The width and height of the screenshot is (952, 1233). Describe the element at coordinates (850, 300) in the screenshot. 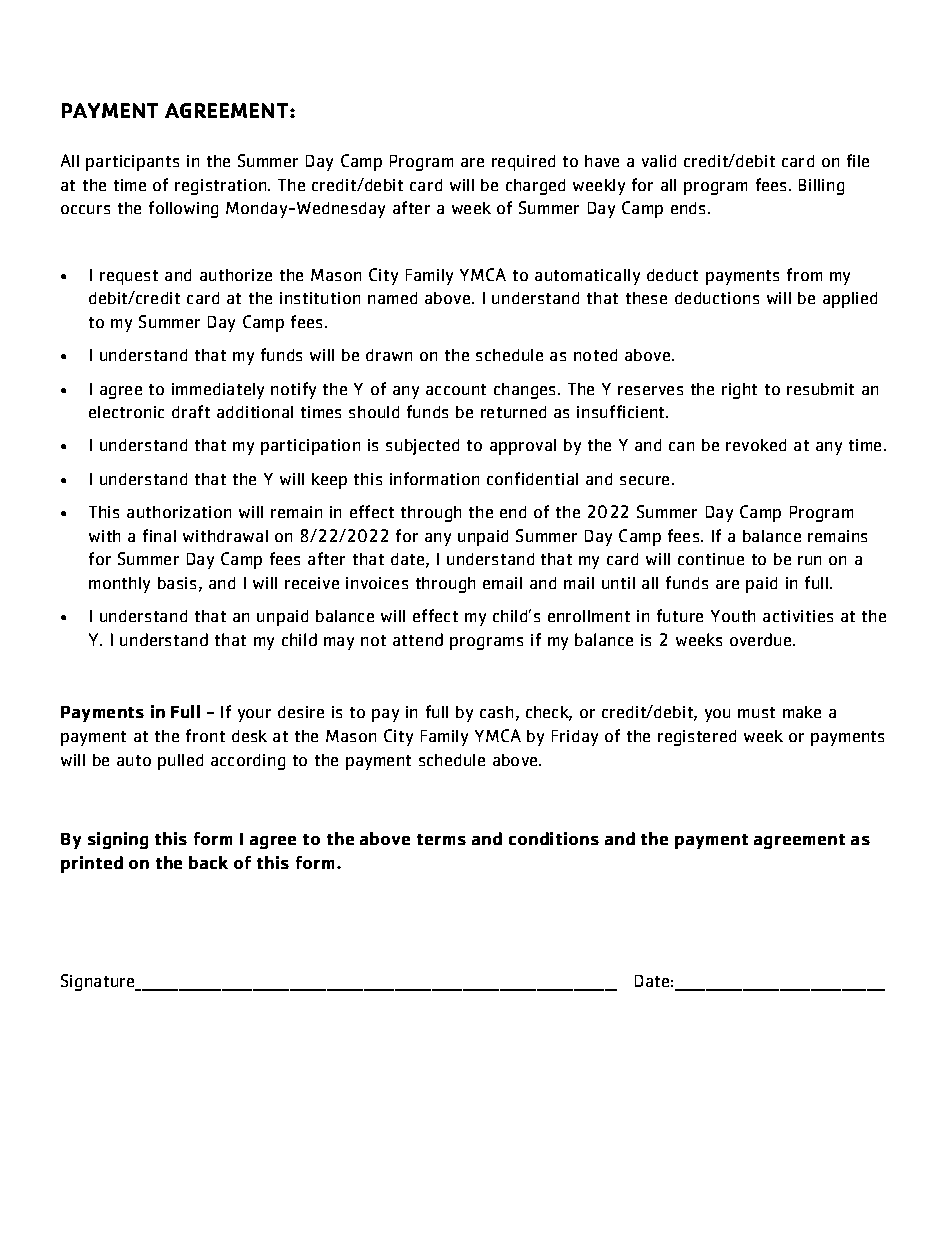

I see `applied` at that location.
